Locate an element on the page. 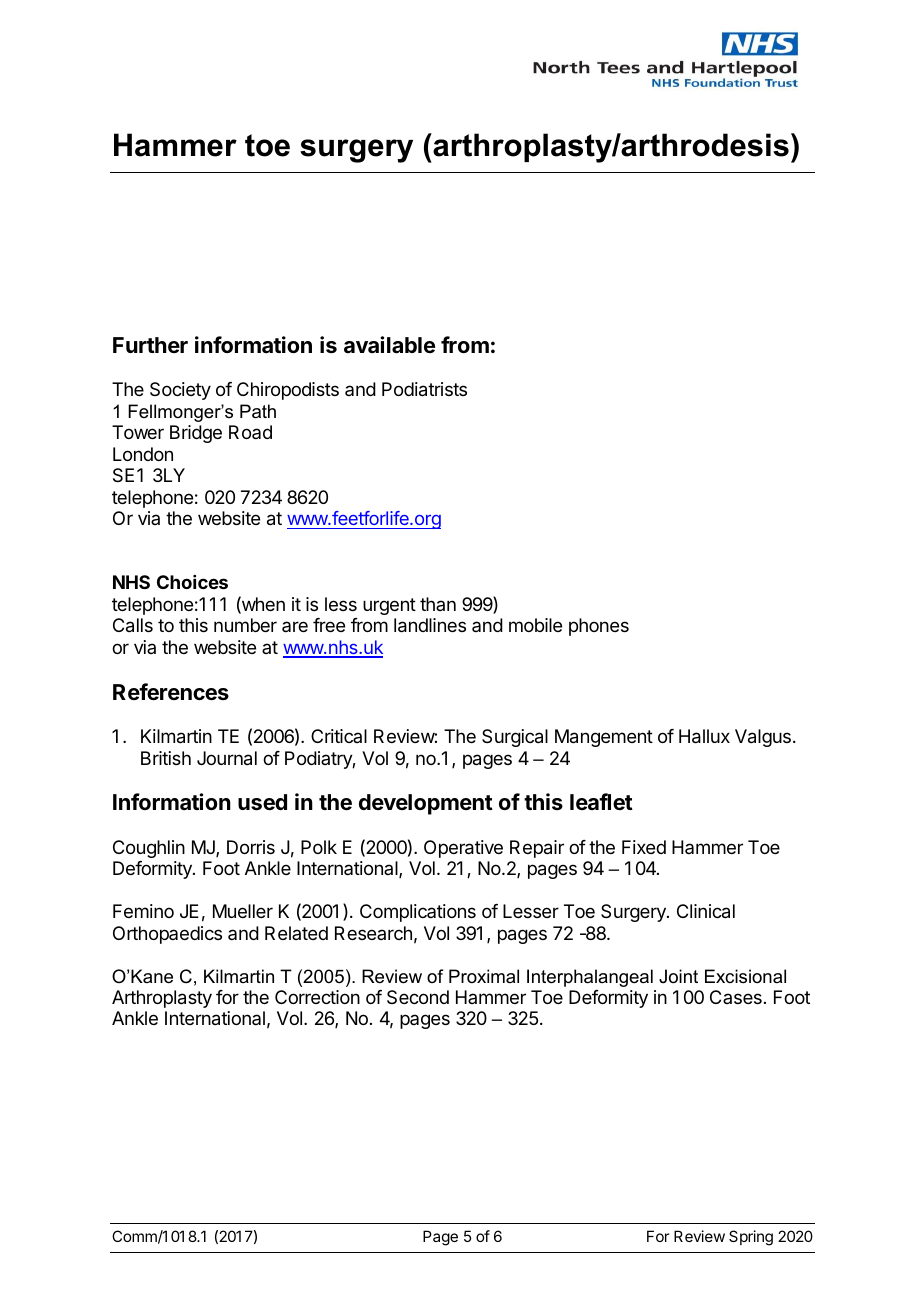 This document has height=1308, width=924. Choices is located at coordinates (192, 582).
